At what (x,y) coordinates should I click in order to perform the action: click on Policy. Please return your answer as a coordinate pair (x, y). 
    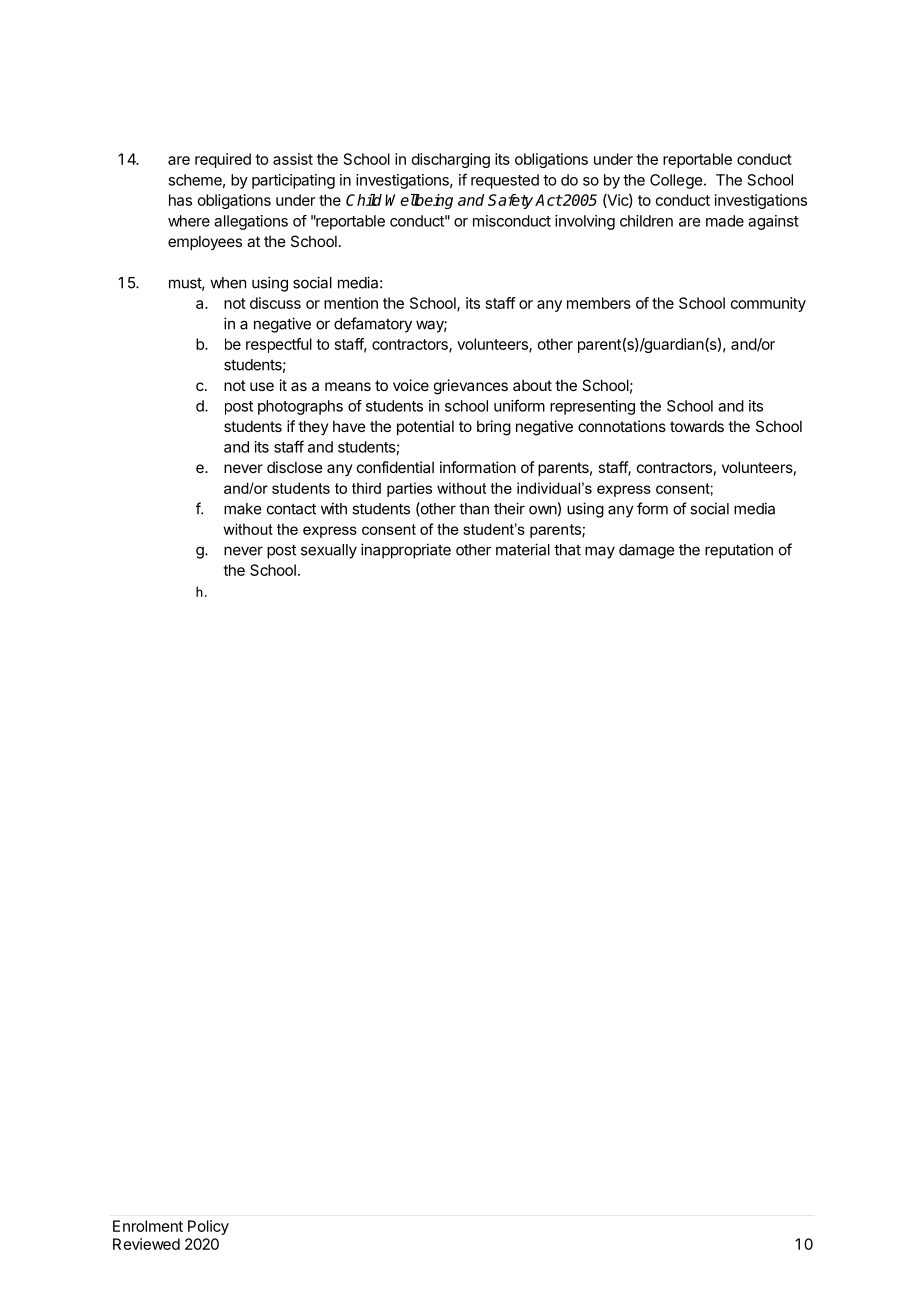
    Looking at the image, I should click on (208, 1227).
